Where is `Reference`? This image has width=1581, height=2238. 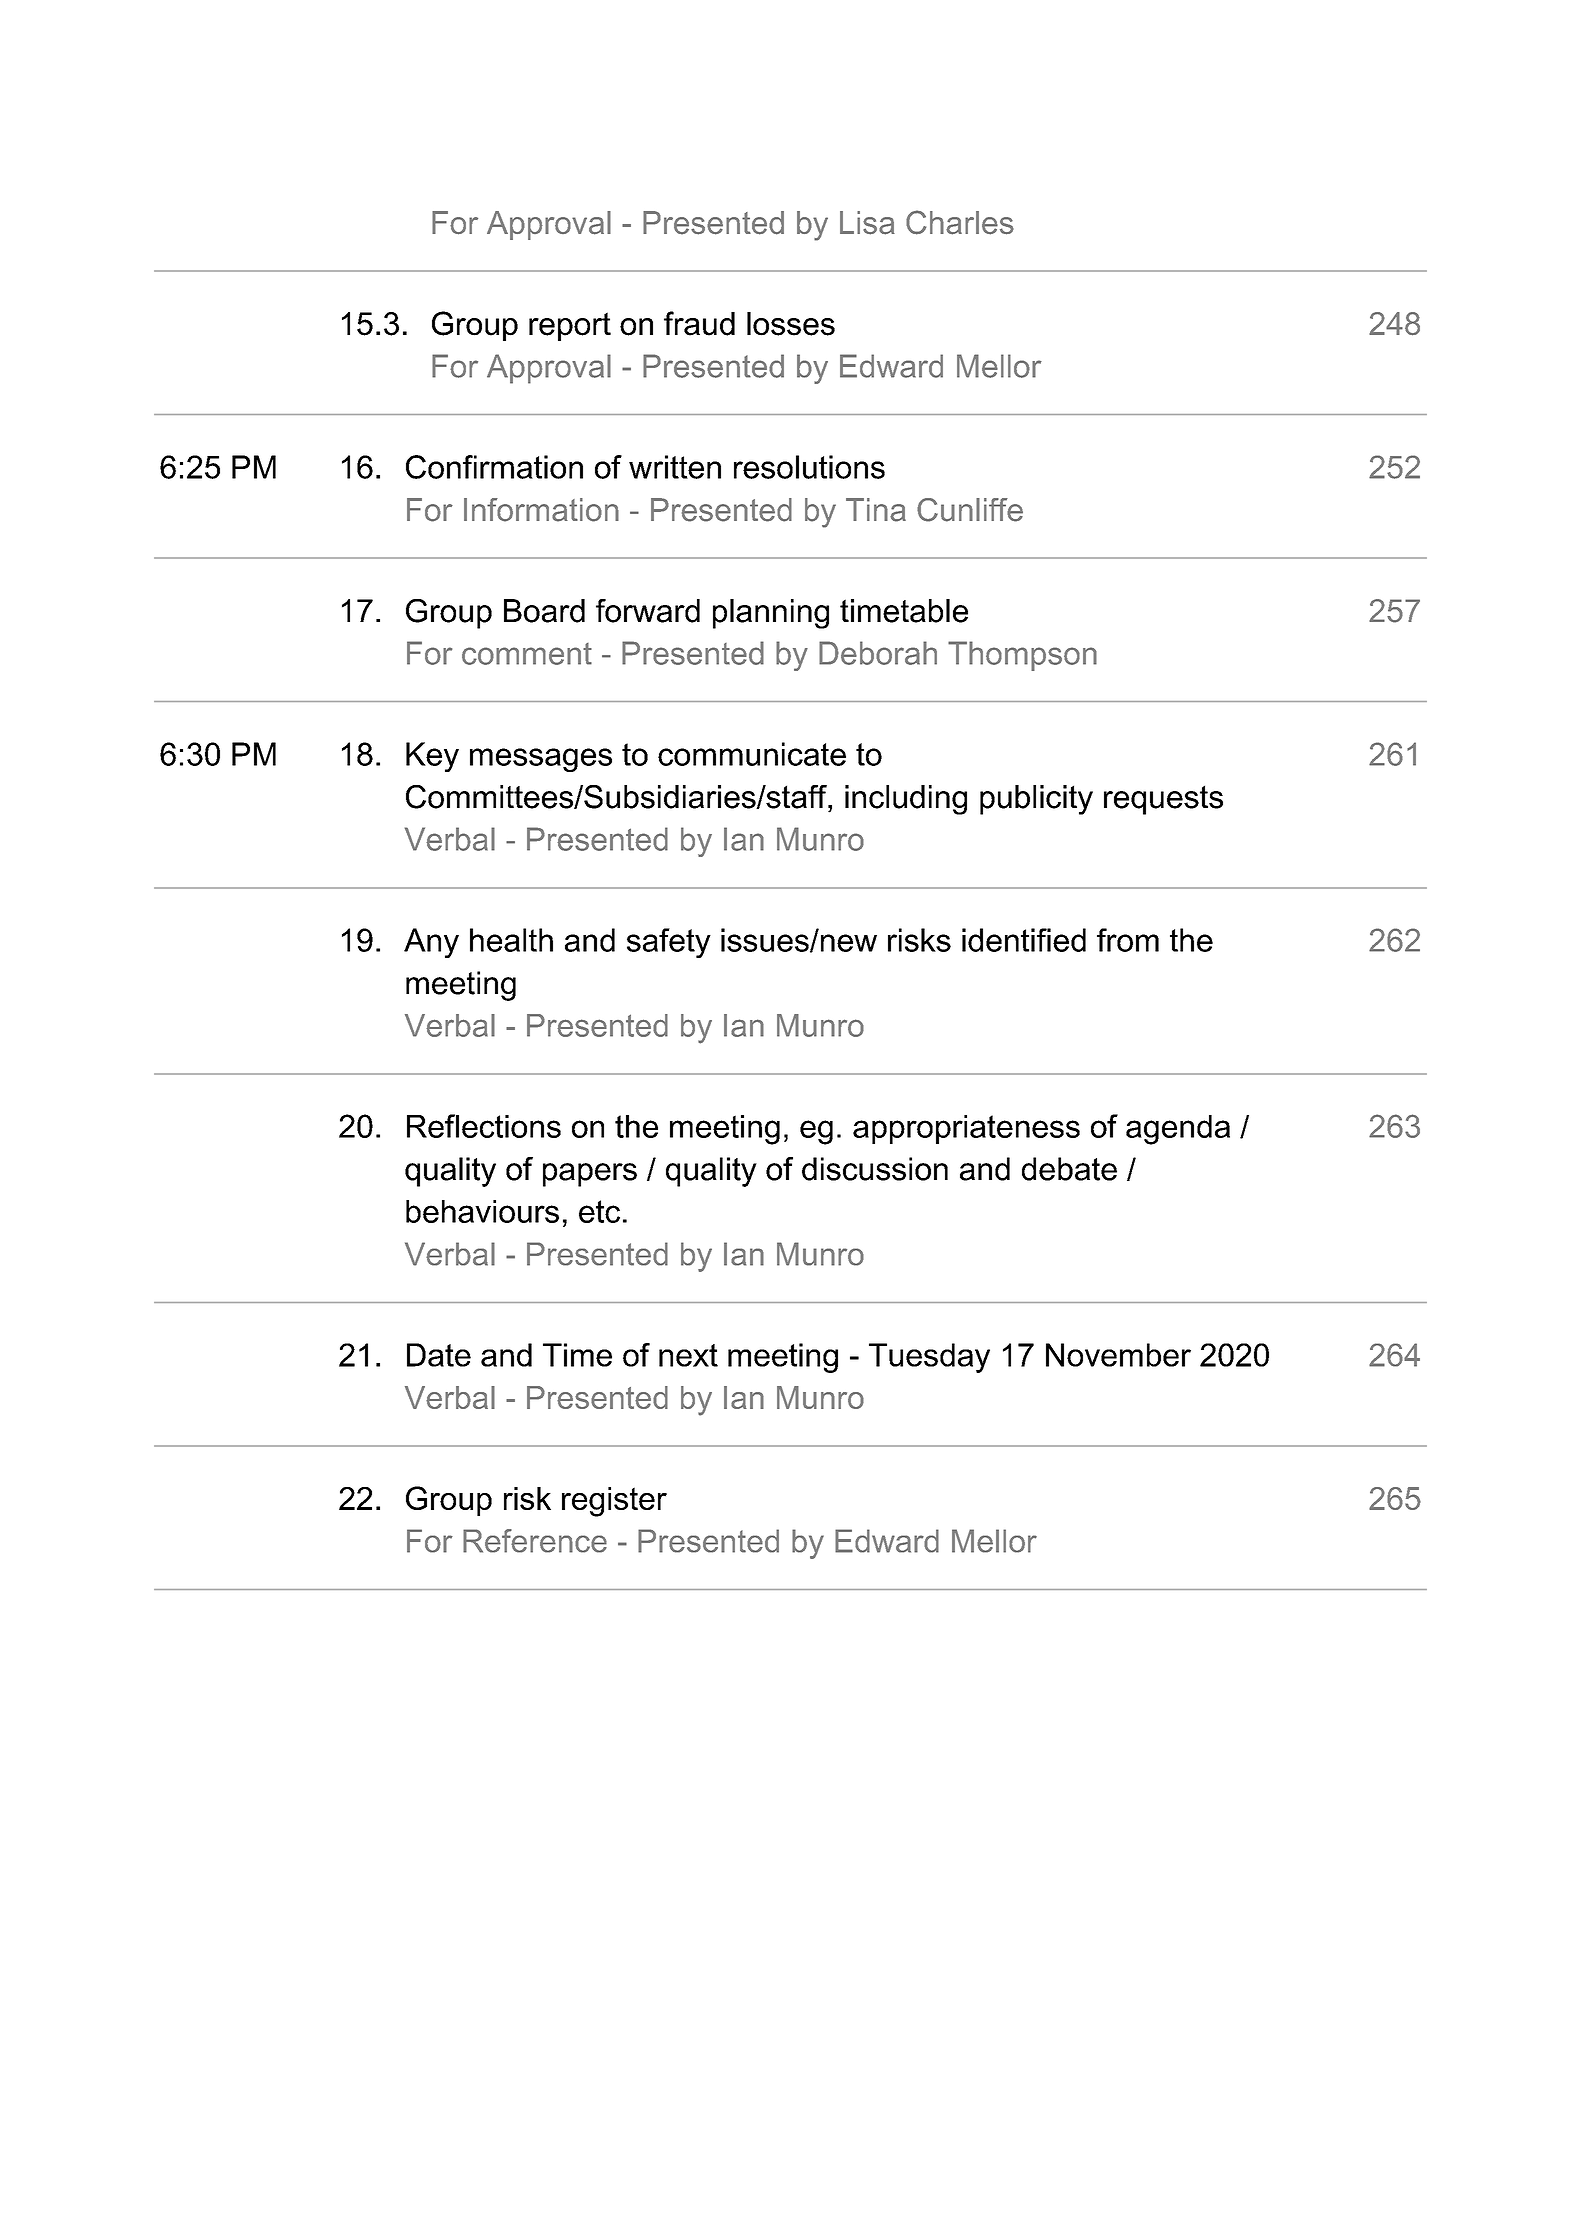
Reference is located at coordinates (535, 1541).
